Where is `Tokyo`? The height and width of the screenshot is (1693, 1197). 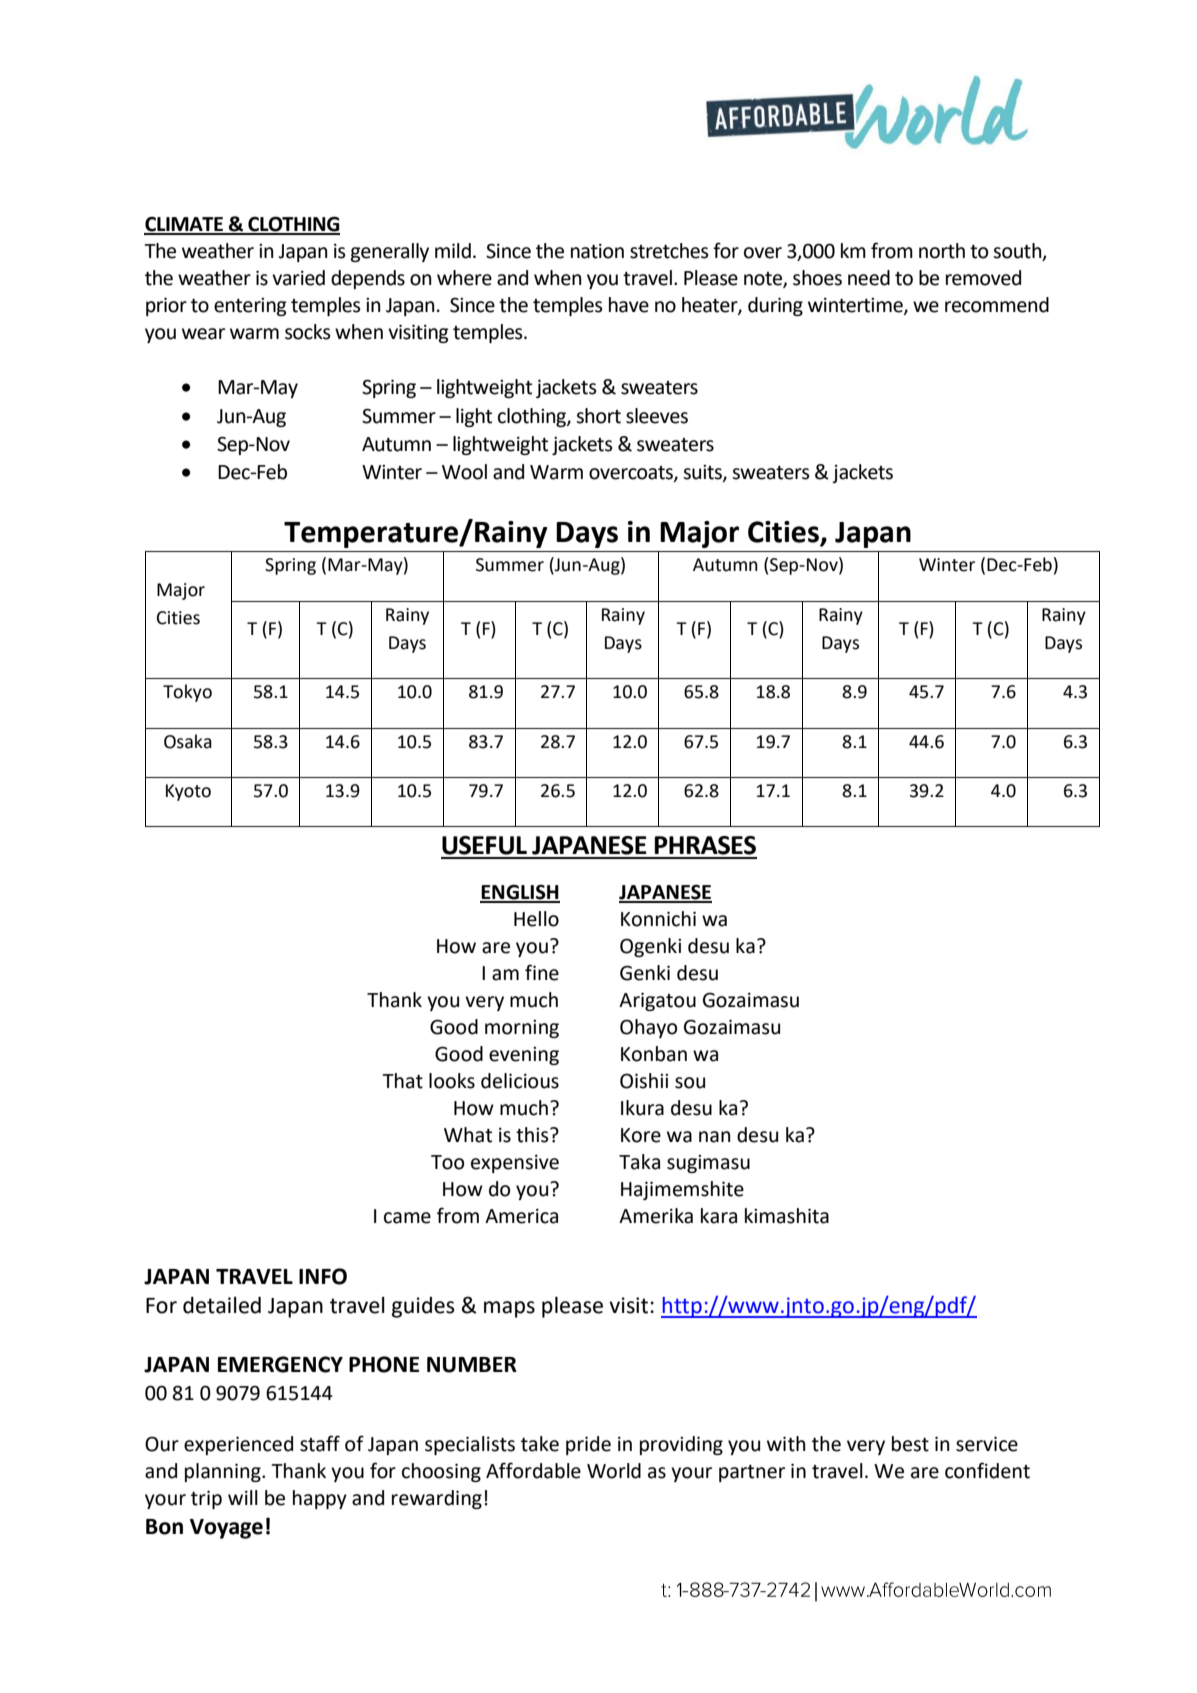
Tokyo is located at coordinates (187, 693).
